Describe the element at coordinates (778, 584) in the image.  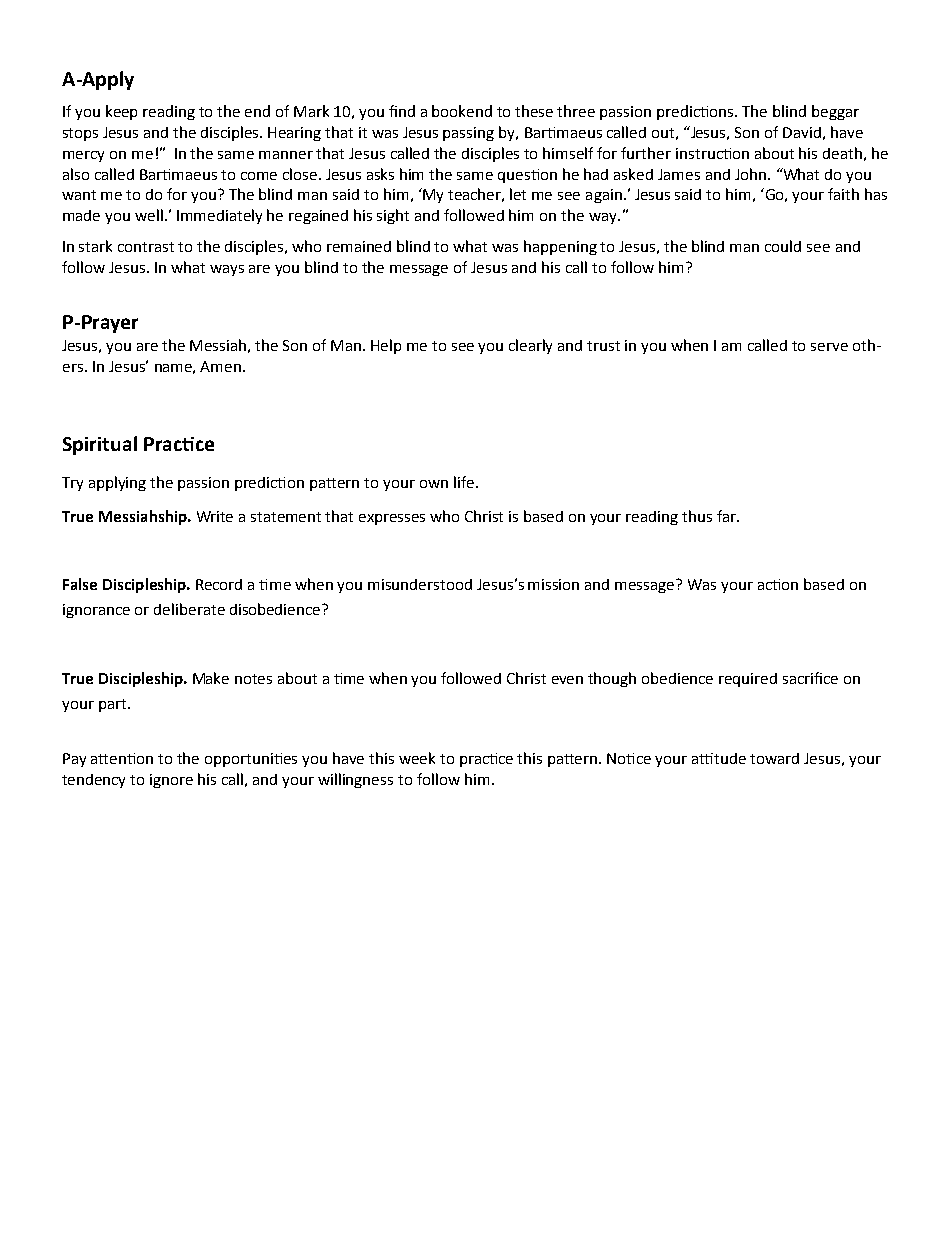
I see `action` at that location.
